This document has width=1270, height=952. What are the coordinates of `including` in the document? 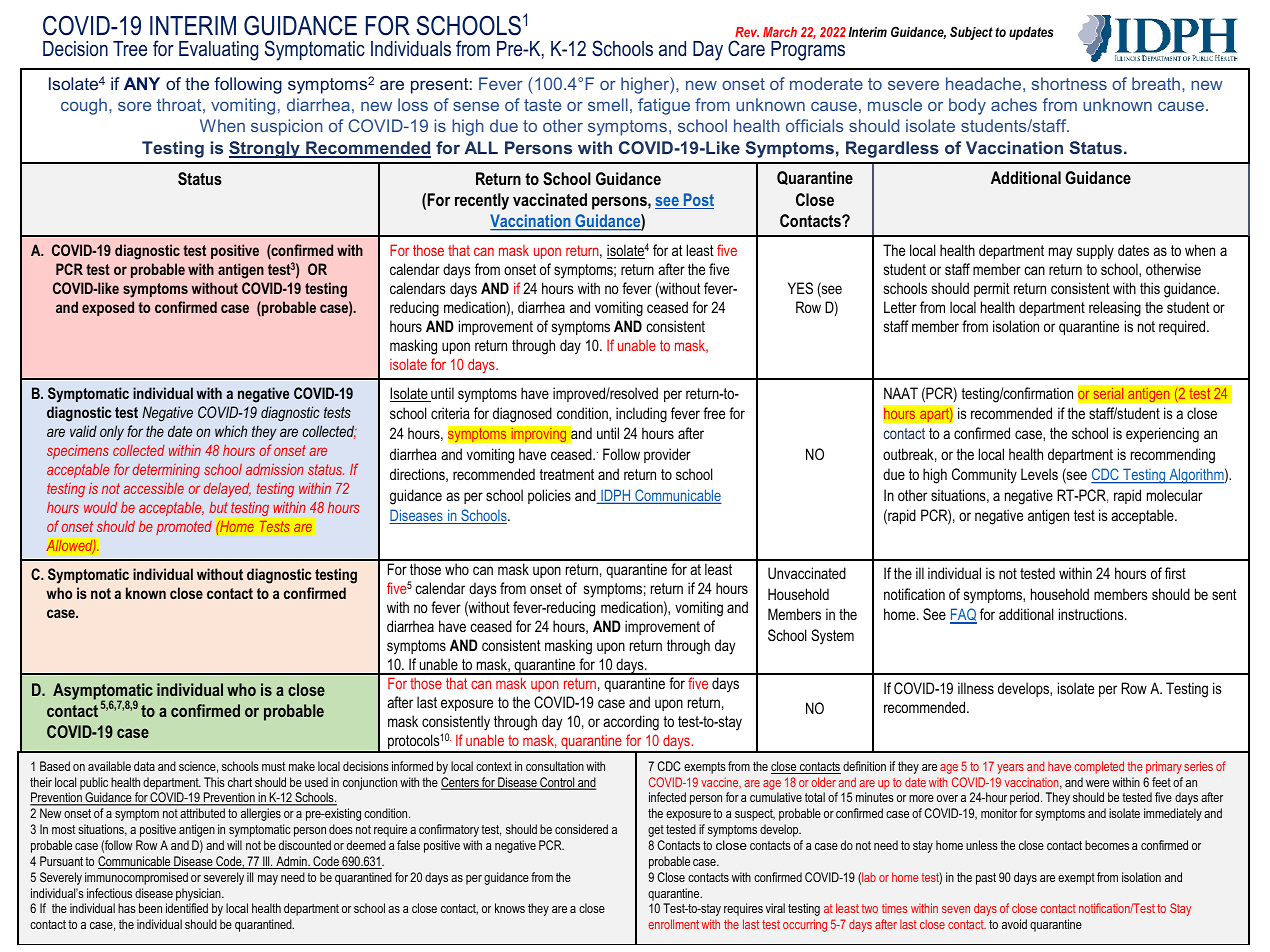 It's located at (641, 415).
